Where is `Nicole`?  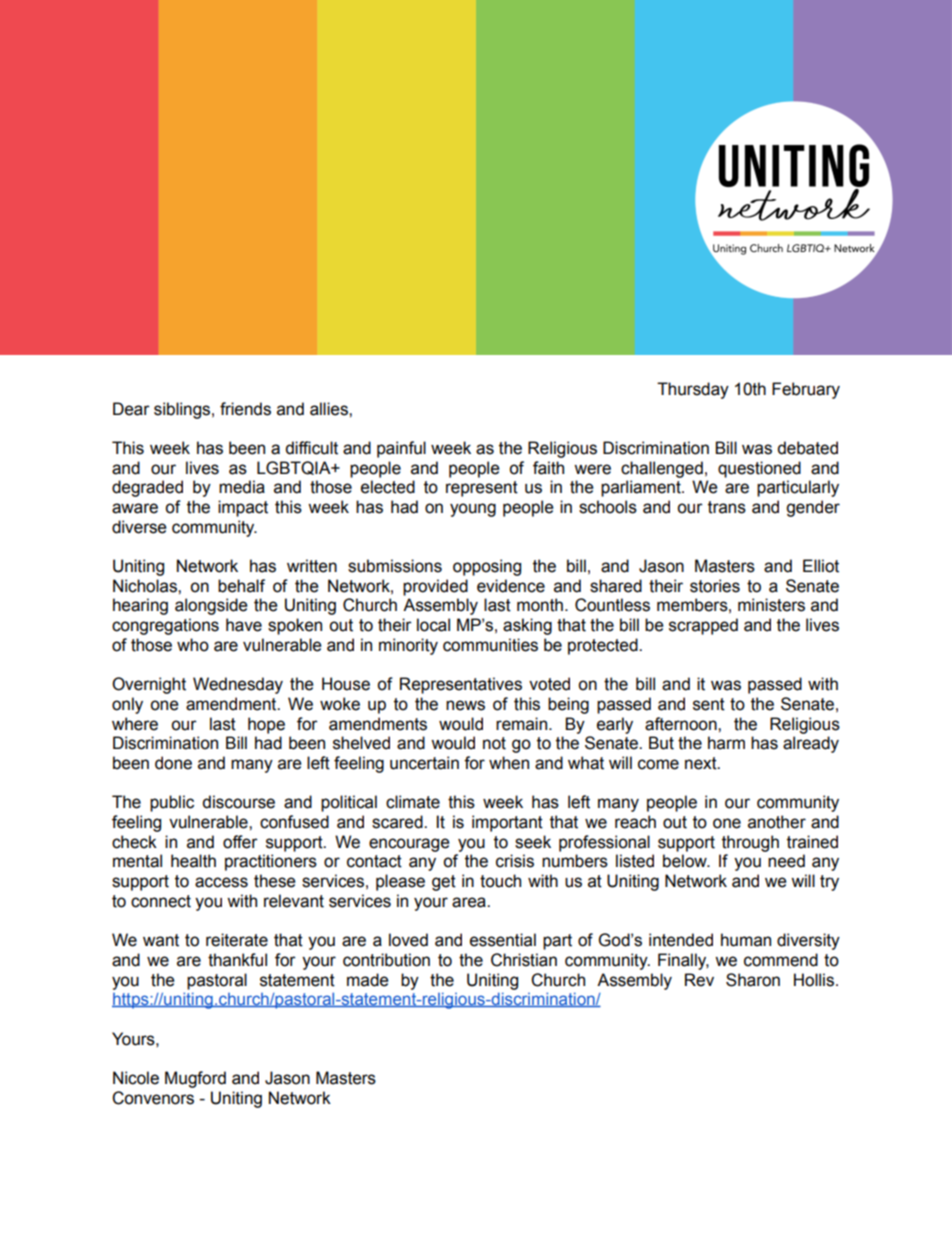
Nicole is located at coordinates (136, 1078).
